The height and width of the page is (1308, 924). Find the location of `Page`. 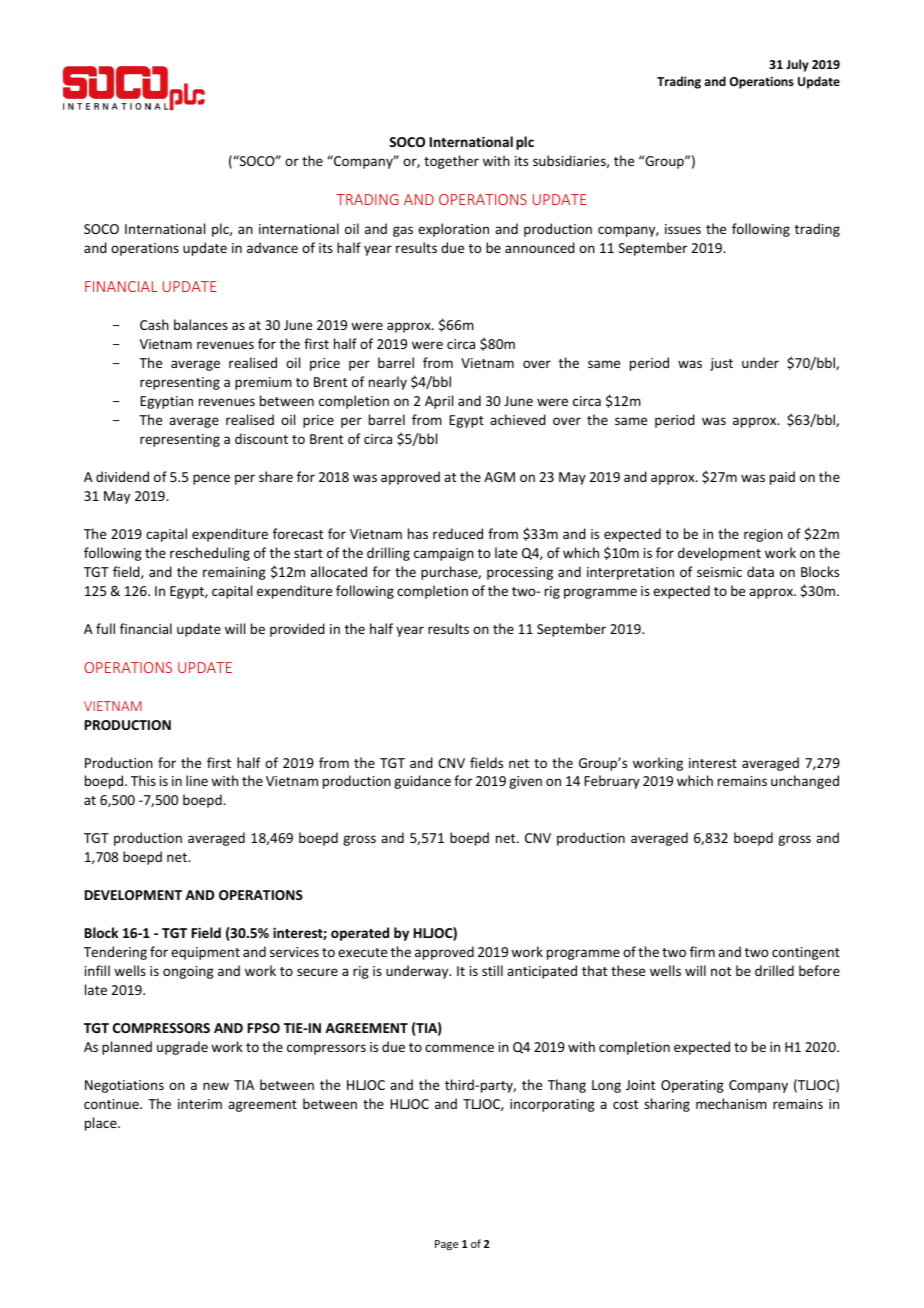

Page is located at coordinates (446, 1245).
